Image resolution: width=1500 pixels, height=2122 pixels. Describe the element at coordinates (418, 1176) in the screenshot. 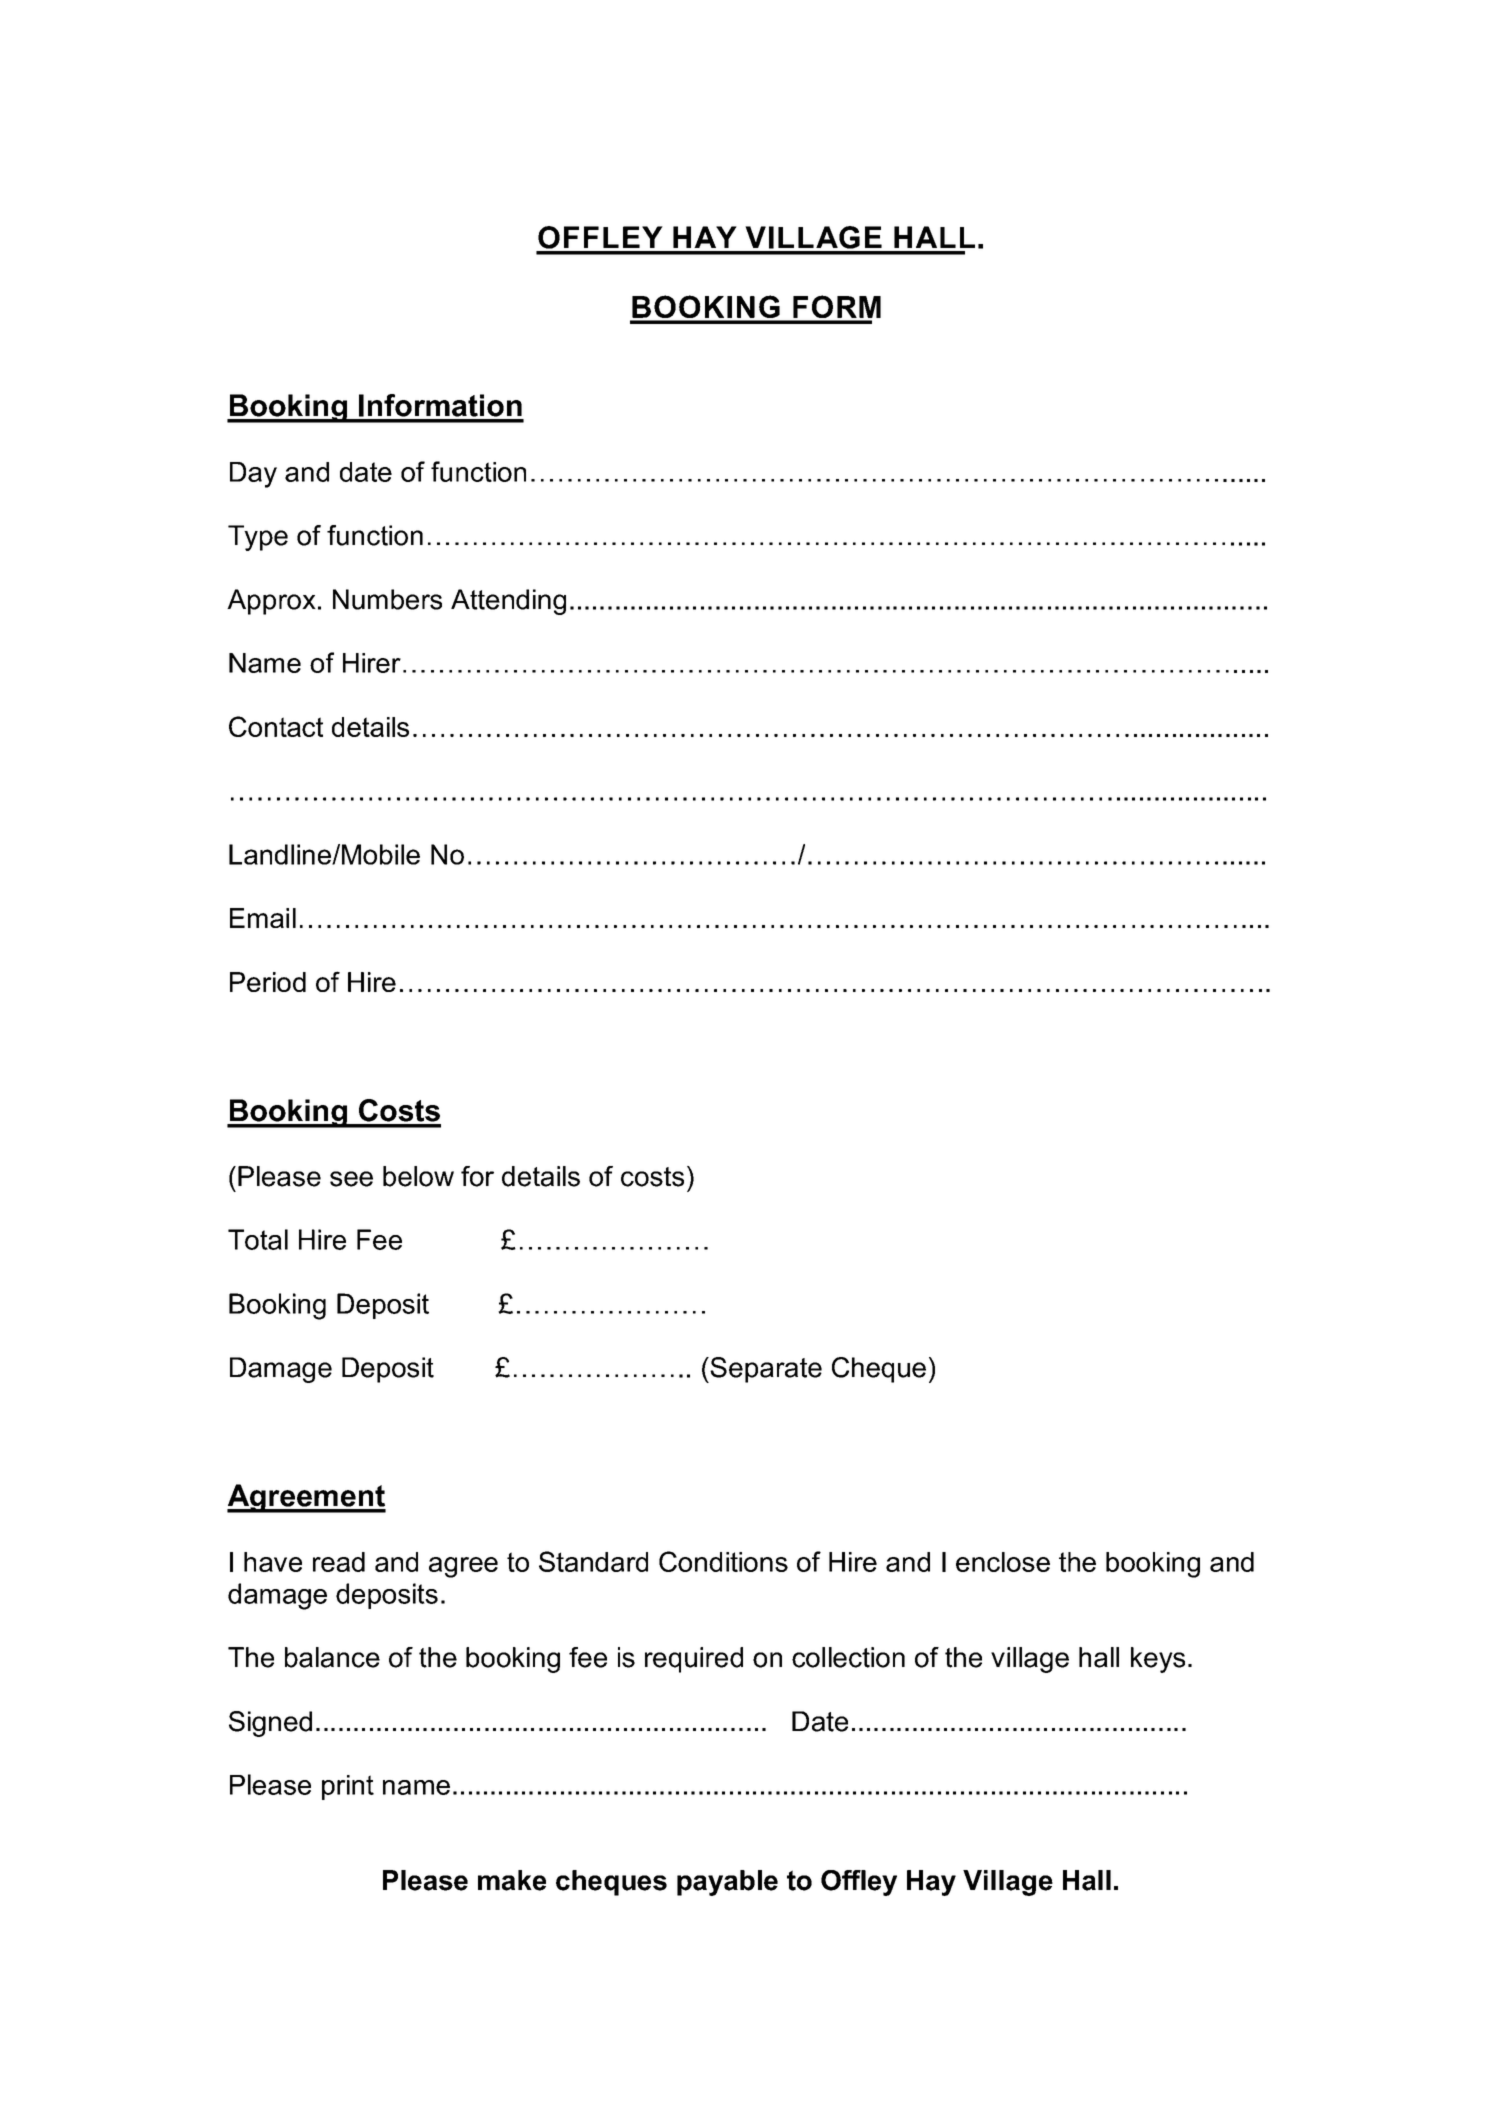

I see `below` at that location.
